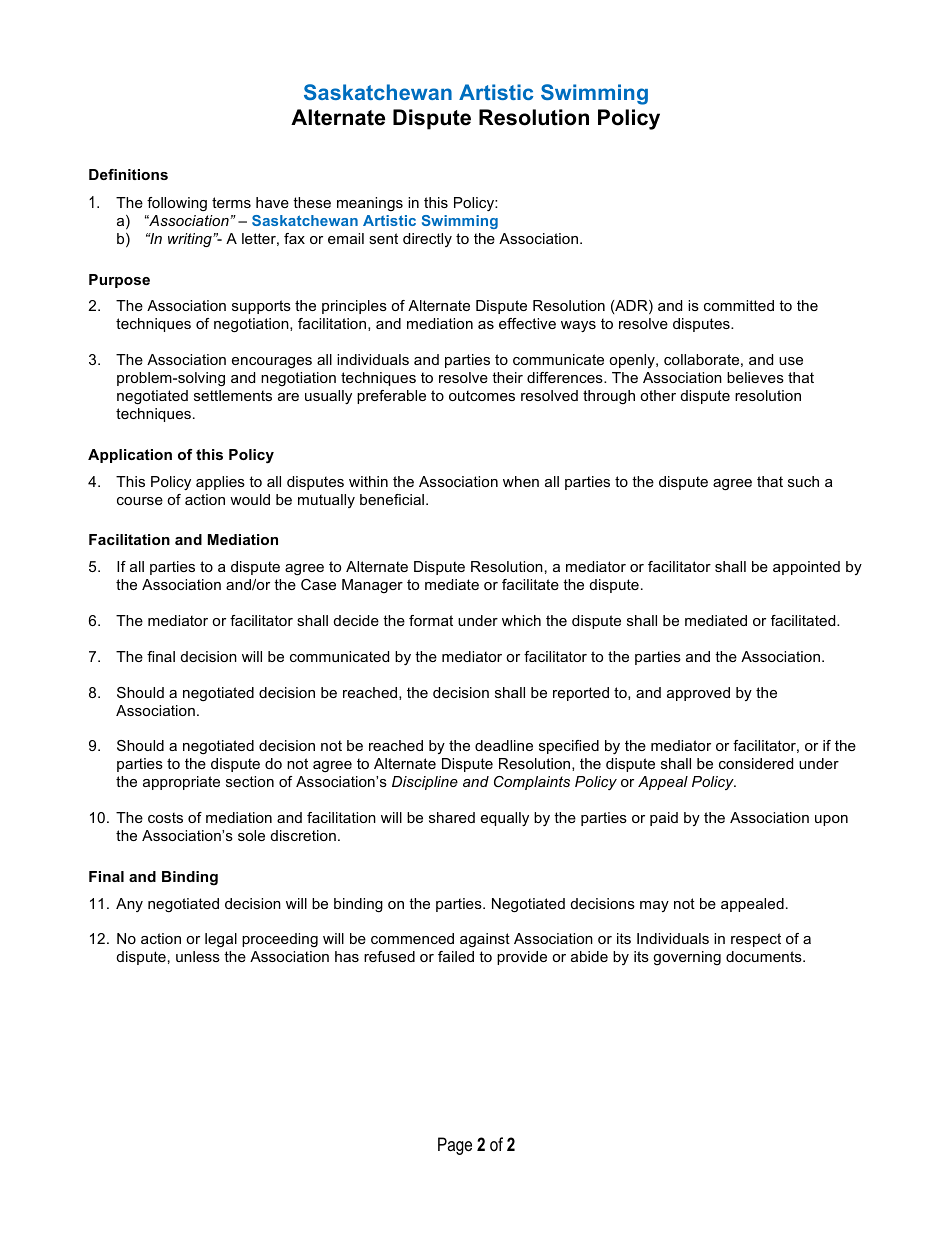  What do you see at coordinates (431, 620) in the document?
I see `format` at bounding box center [431, 620].
